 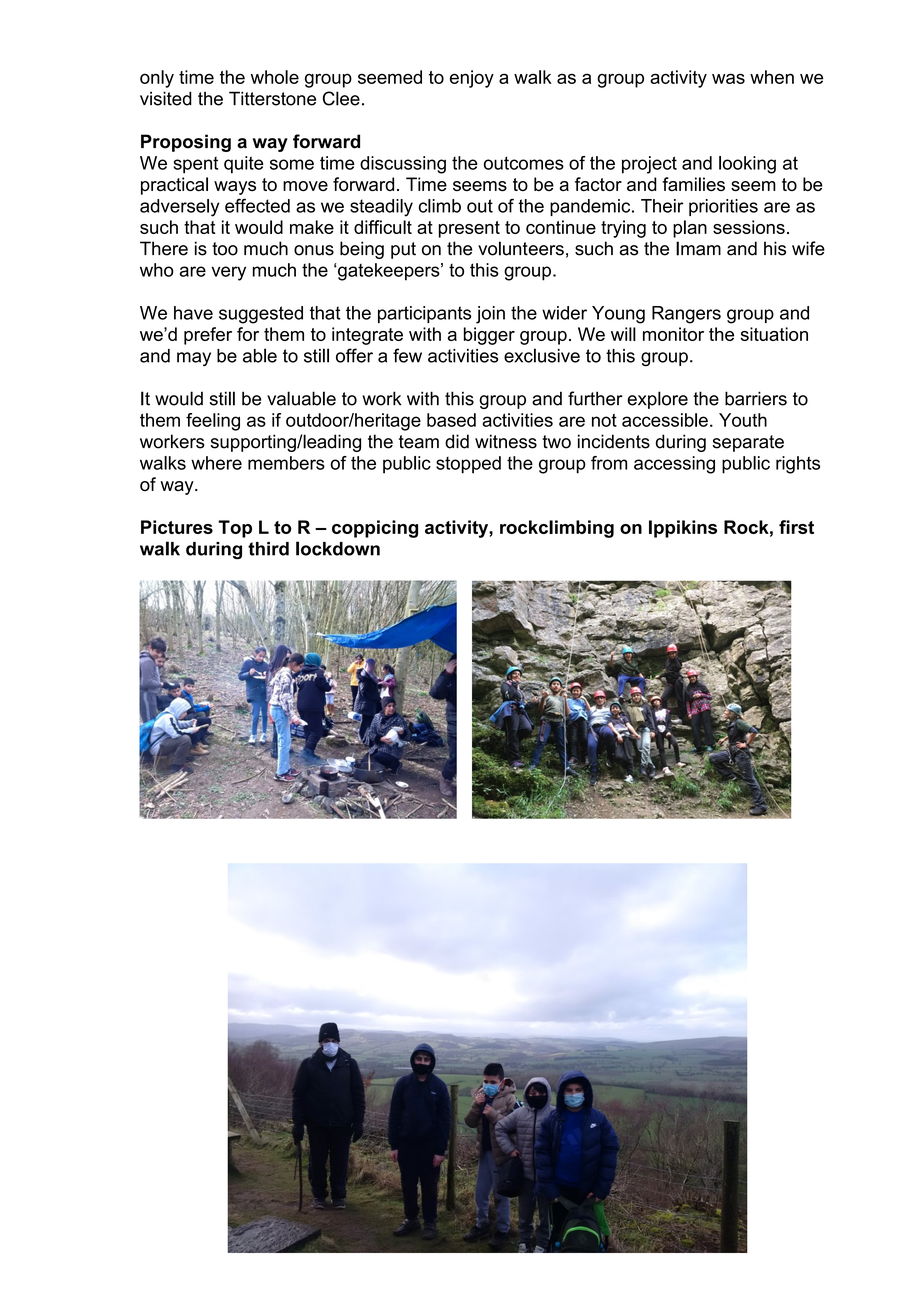 I want to click on based, so click(x=451, y=420).
